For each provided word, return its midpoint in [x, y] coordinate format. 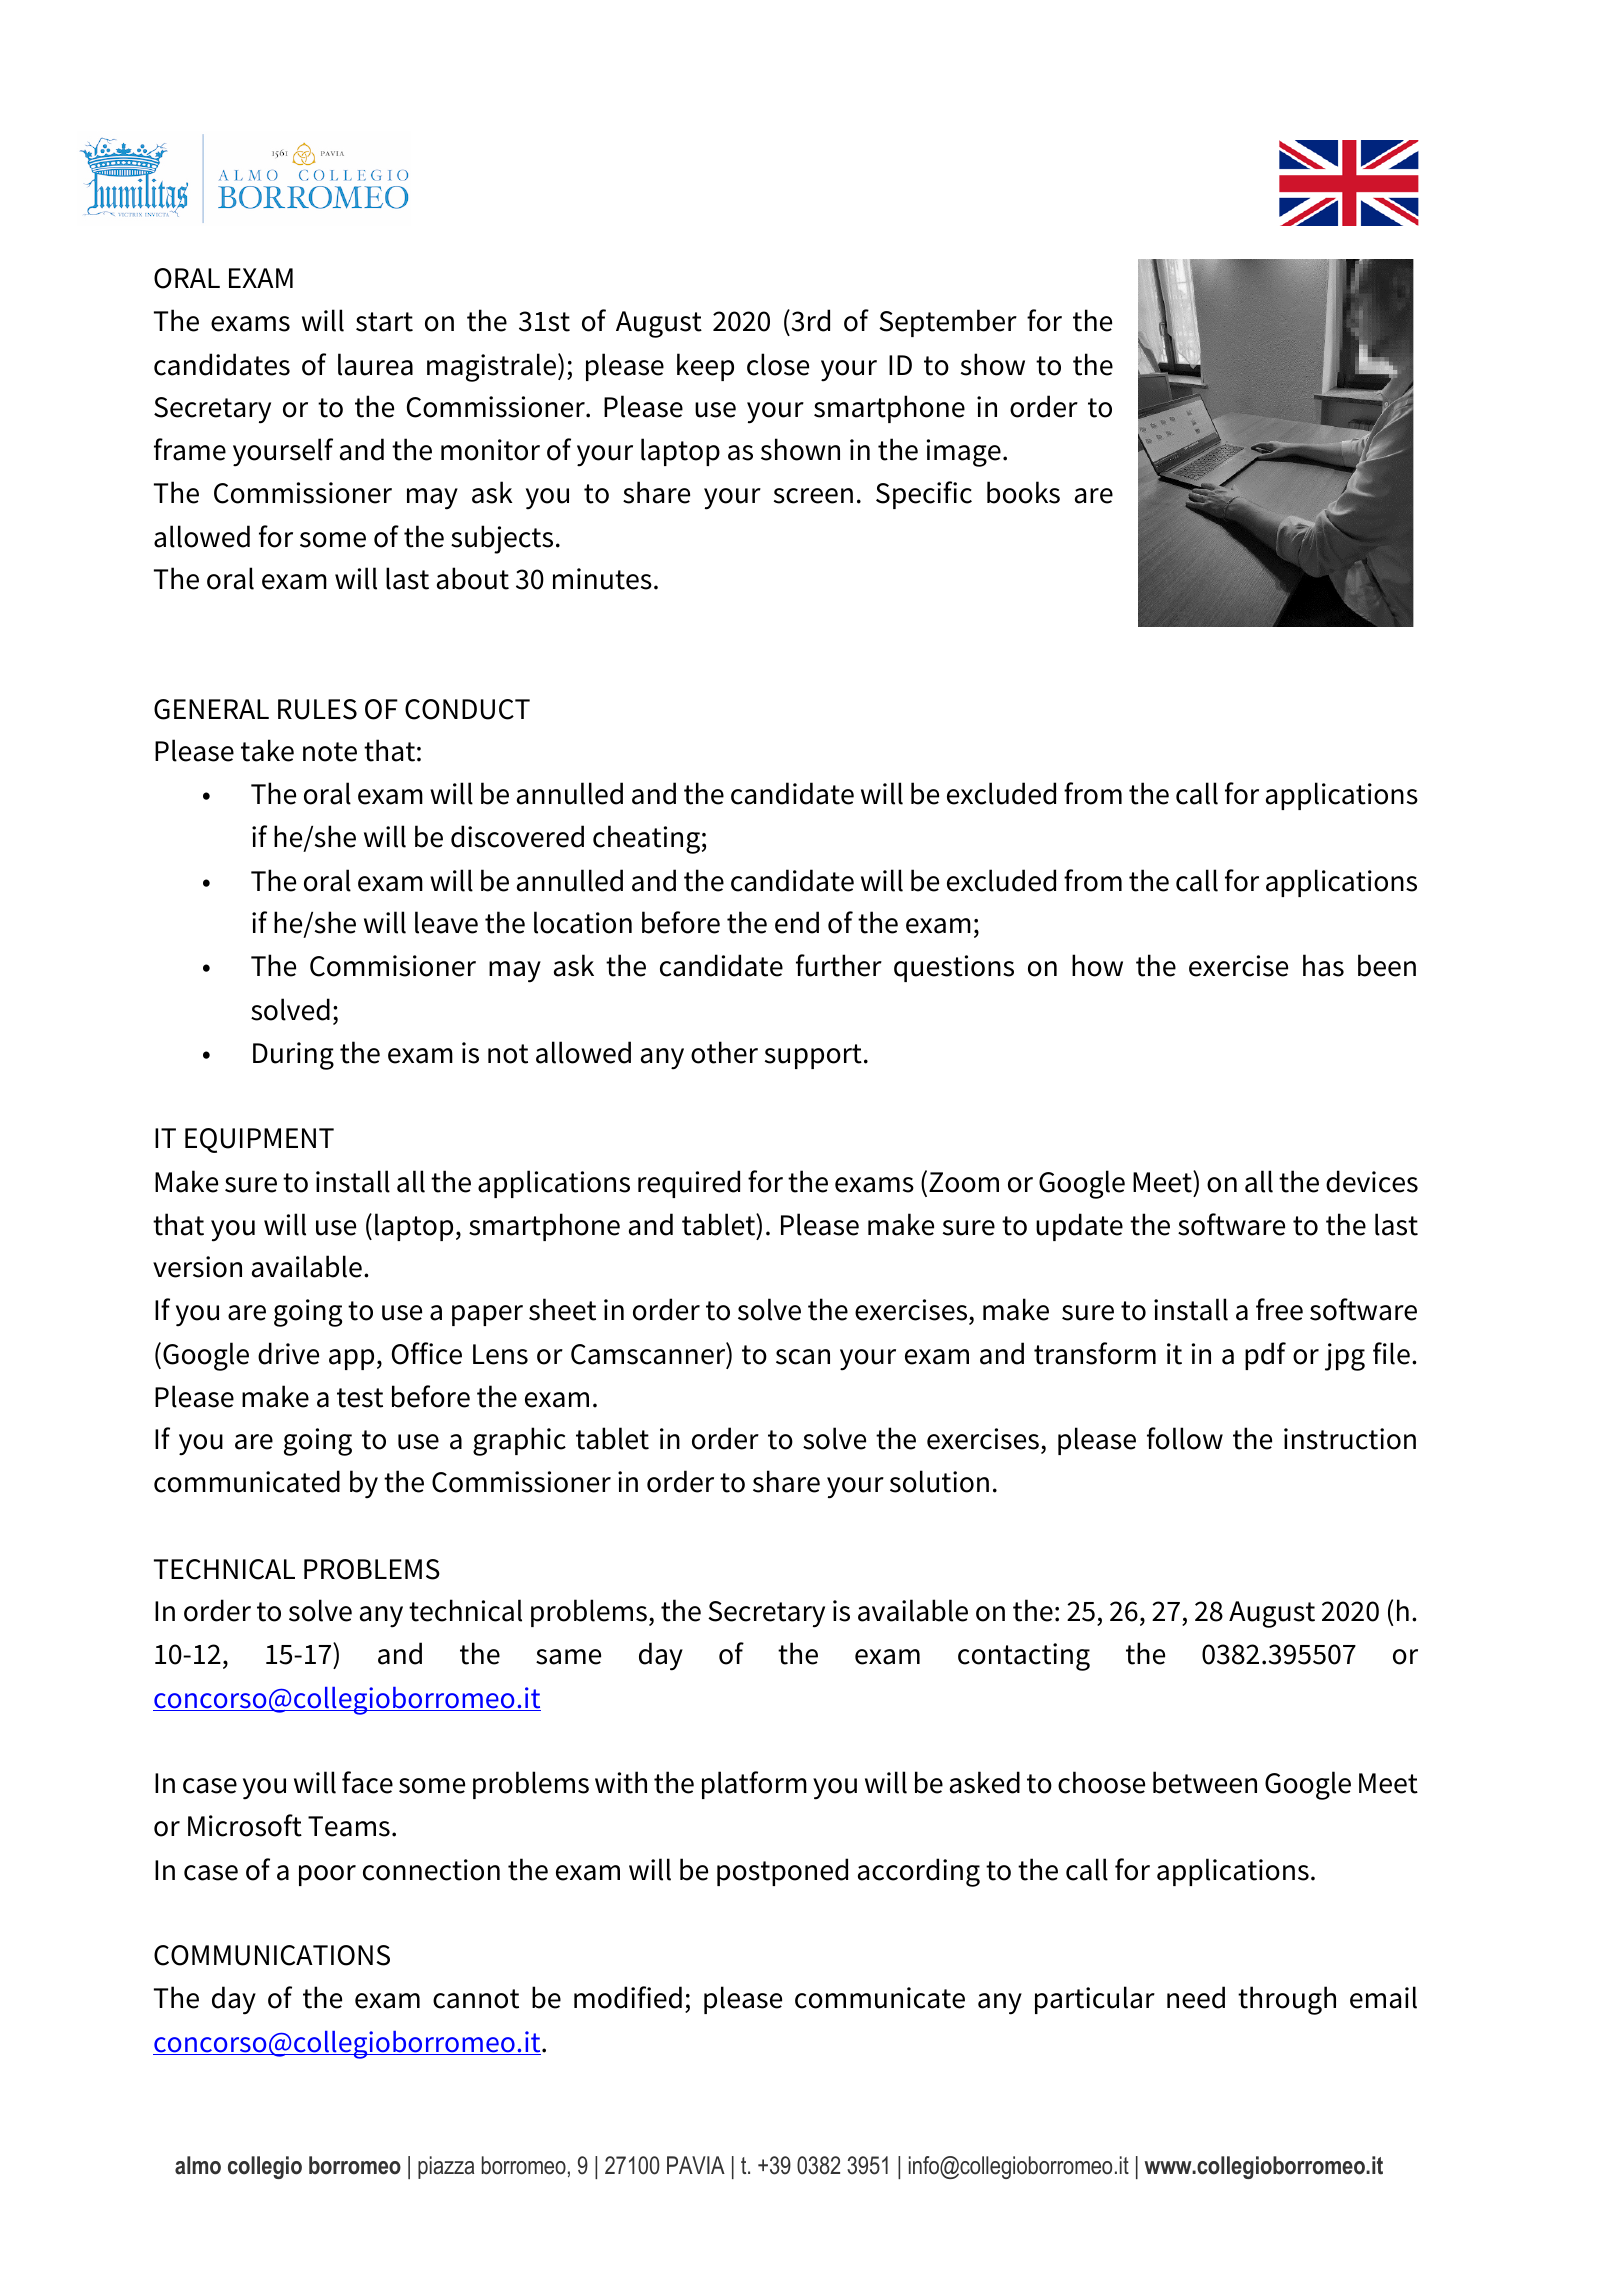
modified [628, 1997]
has [1323, 965]
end [797, 922]
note [330, 752]
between [1205, 1782]
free [1279, 1309]
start [384, 322]
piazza [446, 2167]
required [689, 1184]
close [778, 364]
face [367, 1782]
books [1023, 492]
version [197, 1267]
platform [754, 1785]
